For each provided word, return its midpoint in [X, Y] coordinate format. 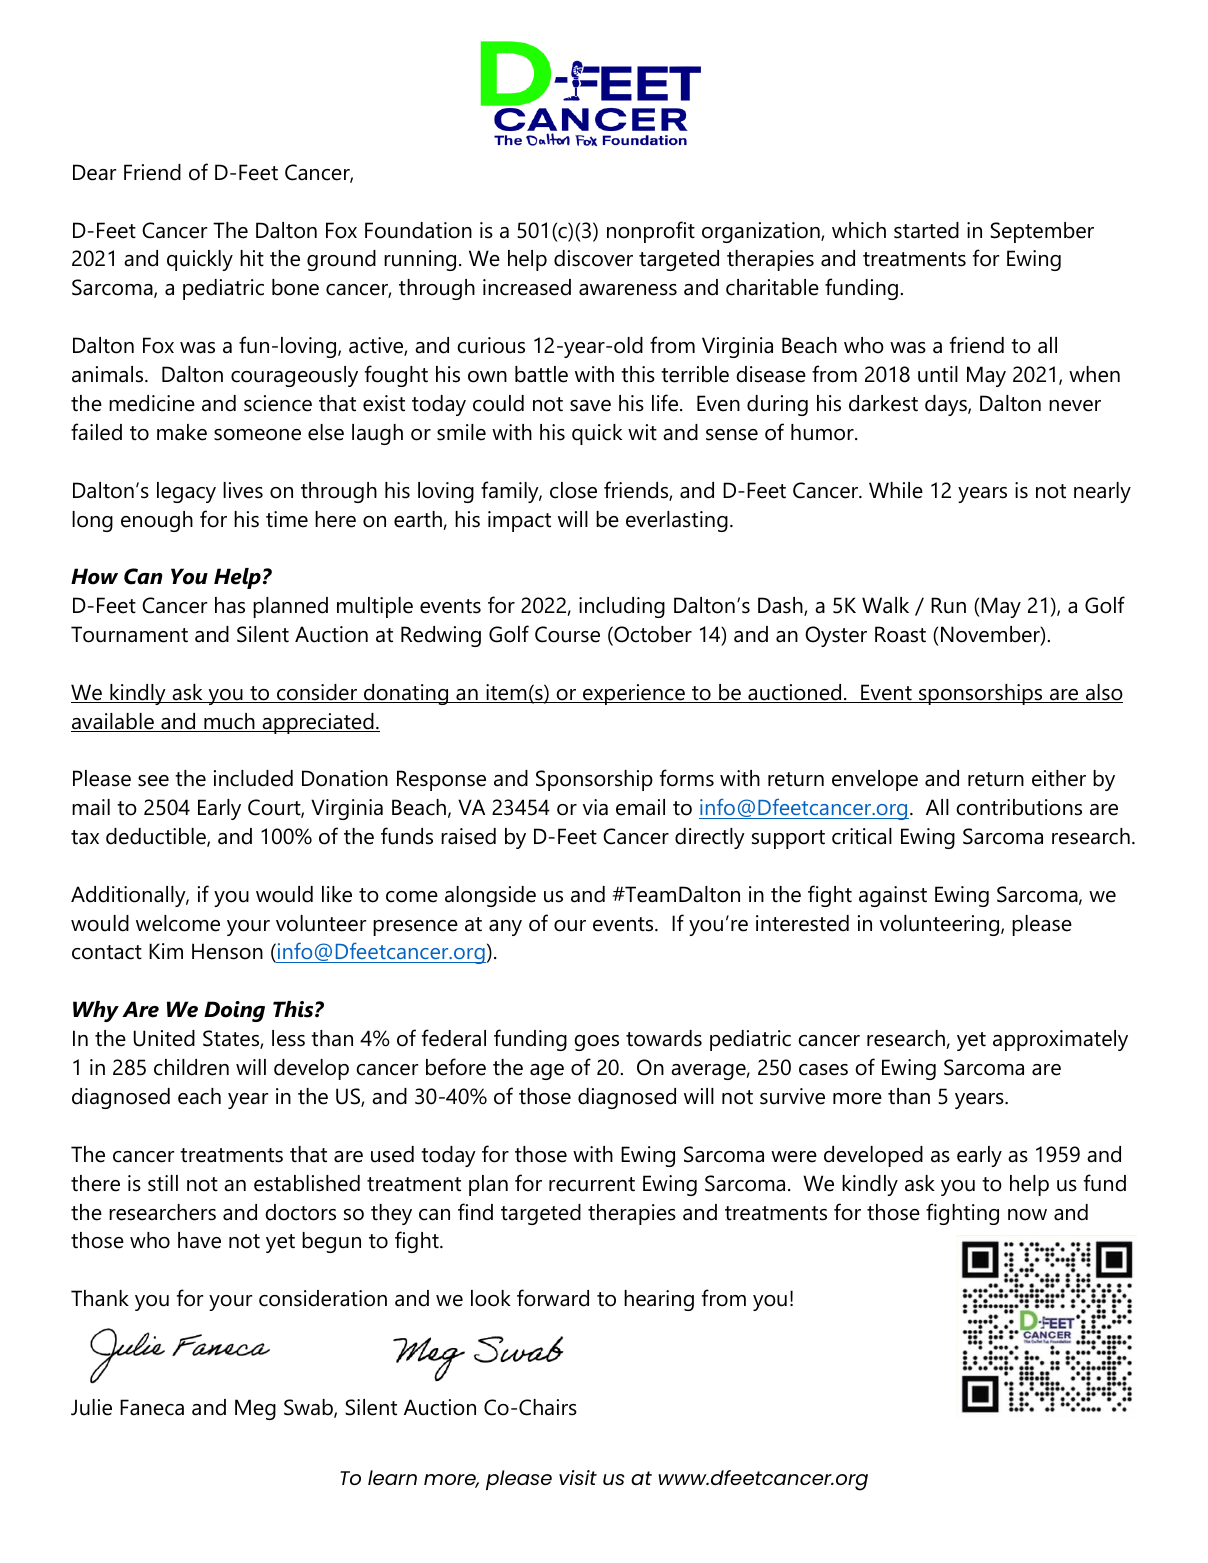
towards [664, 1038]
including [622, 607]
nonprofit [651, 232]
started [926, 230]
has [230, 605]
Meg [255, 1409]
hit [252, 258]
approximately [1060, 1040]
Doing [234, 1011]
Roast [900, 634]
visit [578, 1477]
